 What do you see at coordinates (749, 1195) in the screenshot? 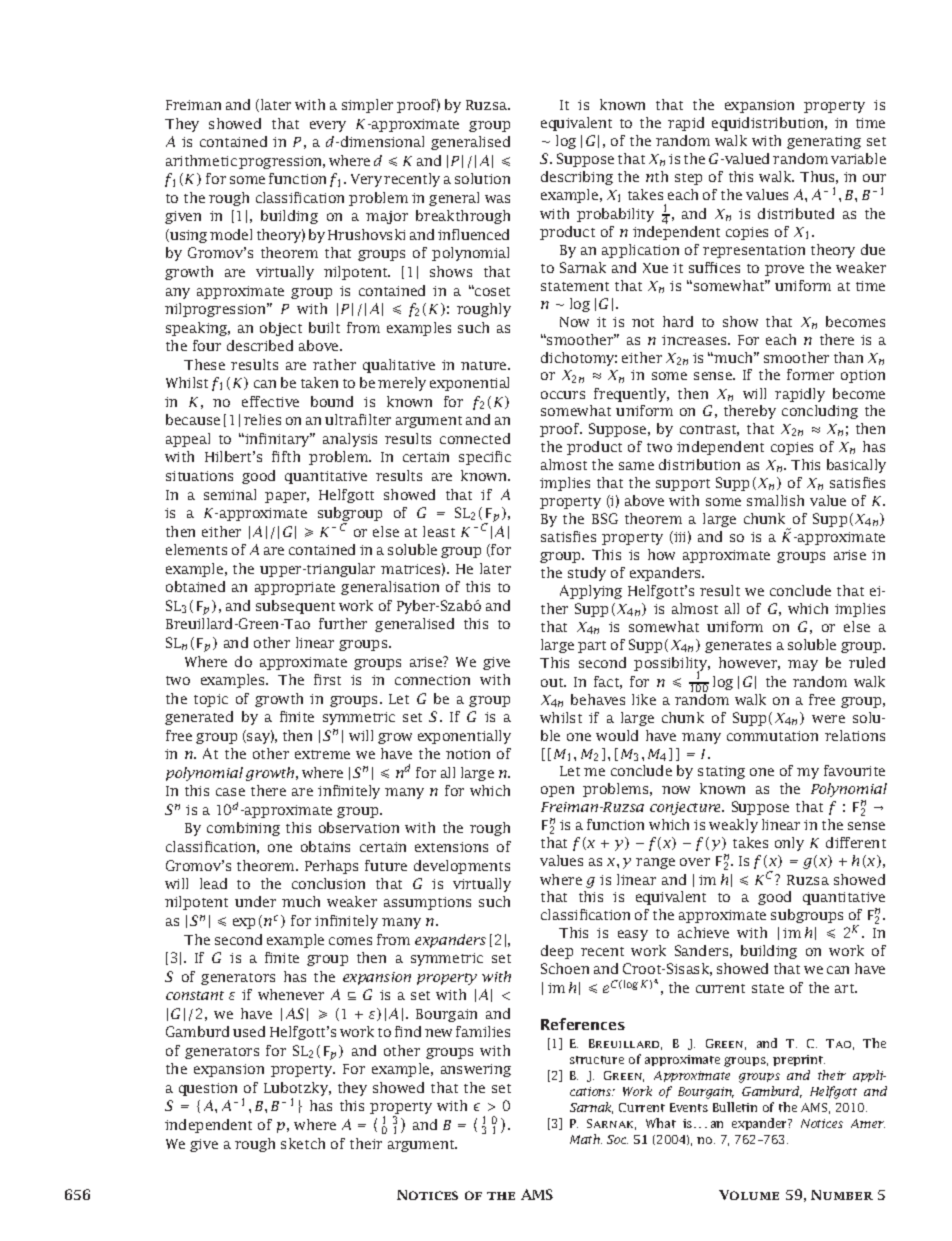
I see `Volume` at bounding box center [749, 1195].
